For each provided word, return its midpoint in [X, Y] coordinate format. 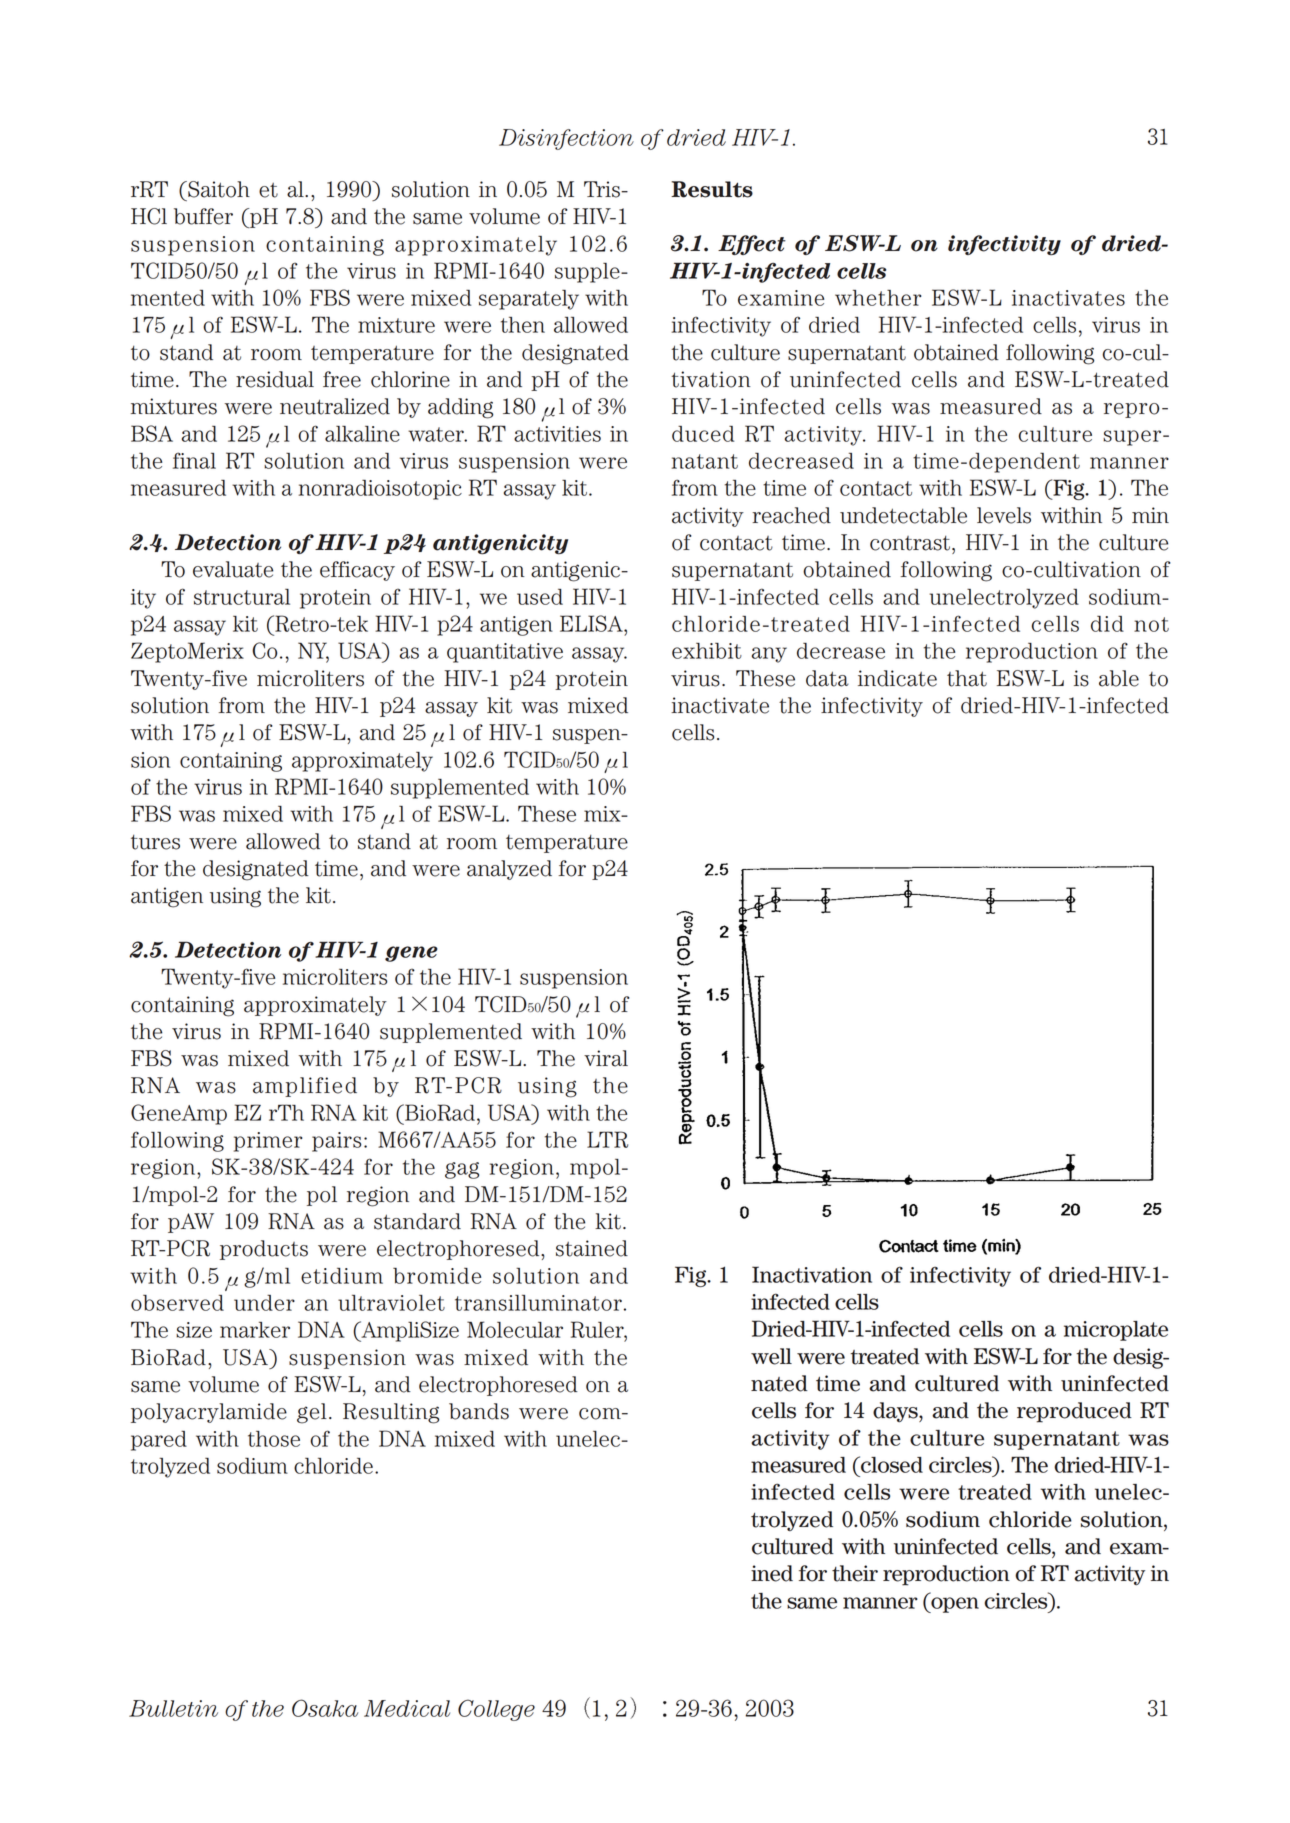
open [954, 1605]
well [771, 1356]
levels [1004, 515]
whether [878, 298]
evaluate [233, 569]
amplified [305, 1087]
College [496, 1710]
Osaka [325, 1708]
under [264, 1302]
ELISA [592, 623]
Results [712, 189]
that [967, 678]
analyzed [509, 870]
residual [275, 379]
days [896, 1412]
